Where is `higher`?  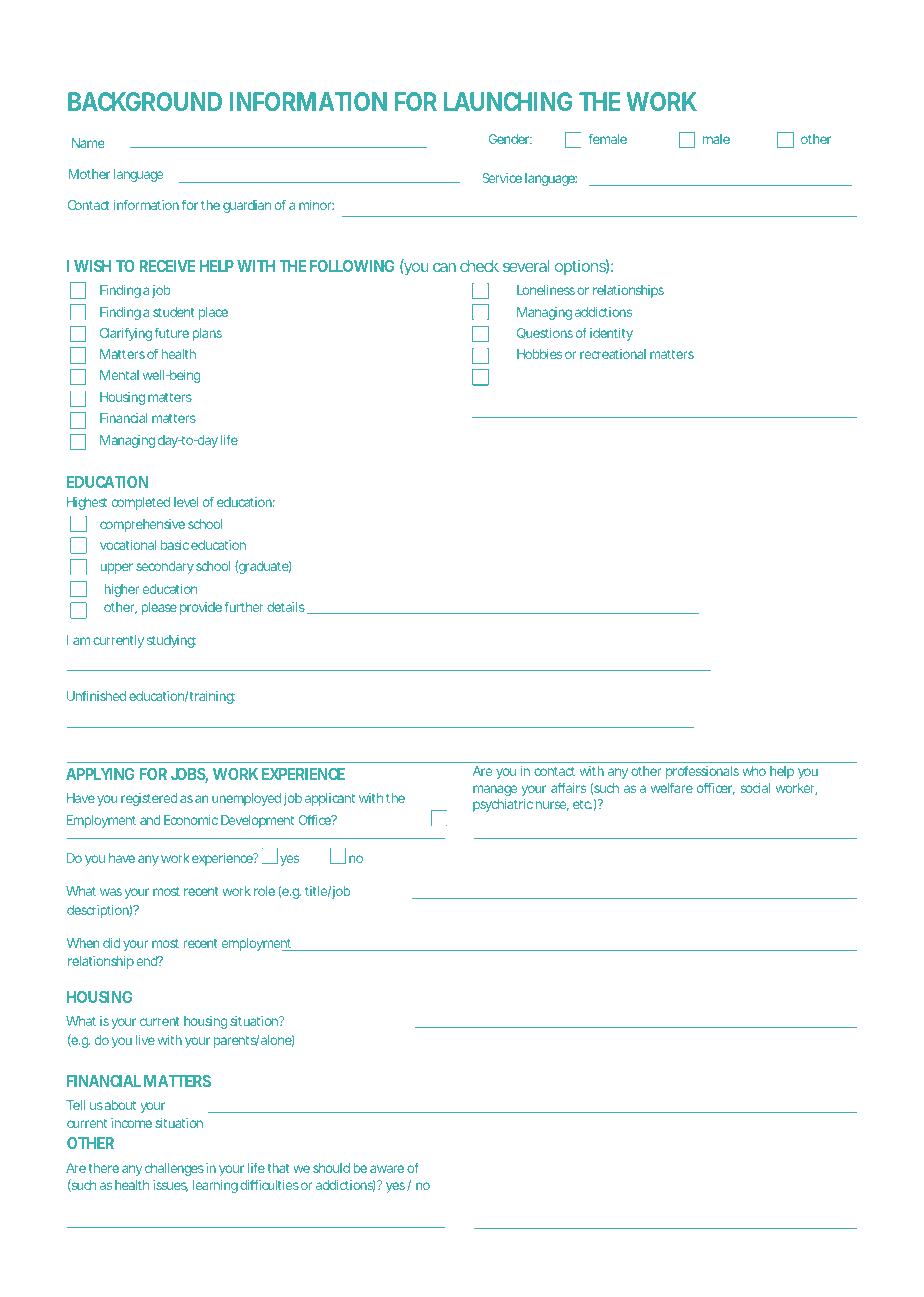 higher is located at coordinates (121, 590).
